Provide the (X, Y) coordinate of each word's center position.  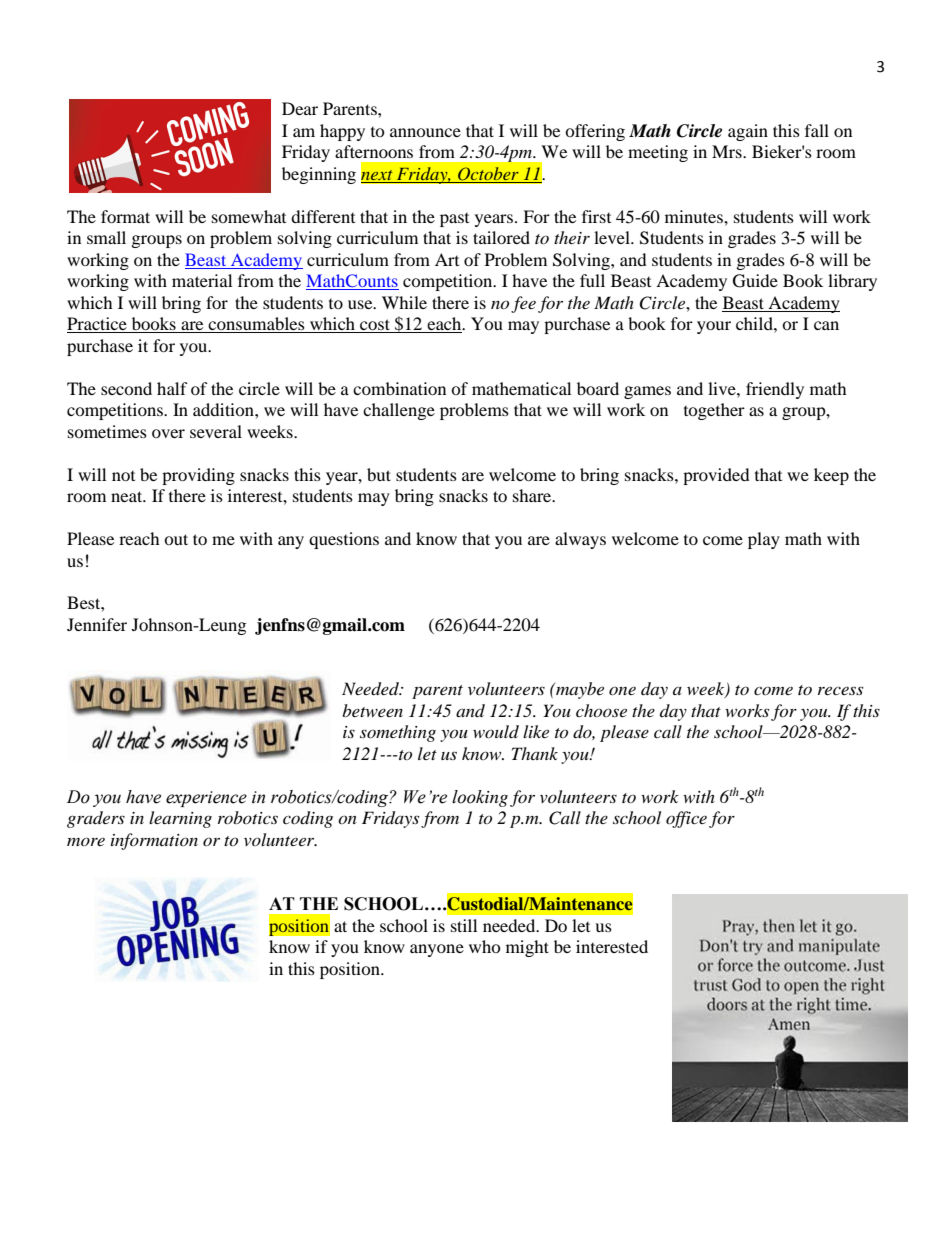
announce (425, 132)
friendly (775, 390)
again (748, 132)
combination (399, 388)
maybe (579, 690)
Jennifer (97, 624)
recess (840, 690)
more (86, 841)
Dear (300, 108)
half (172, 388)
